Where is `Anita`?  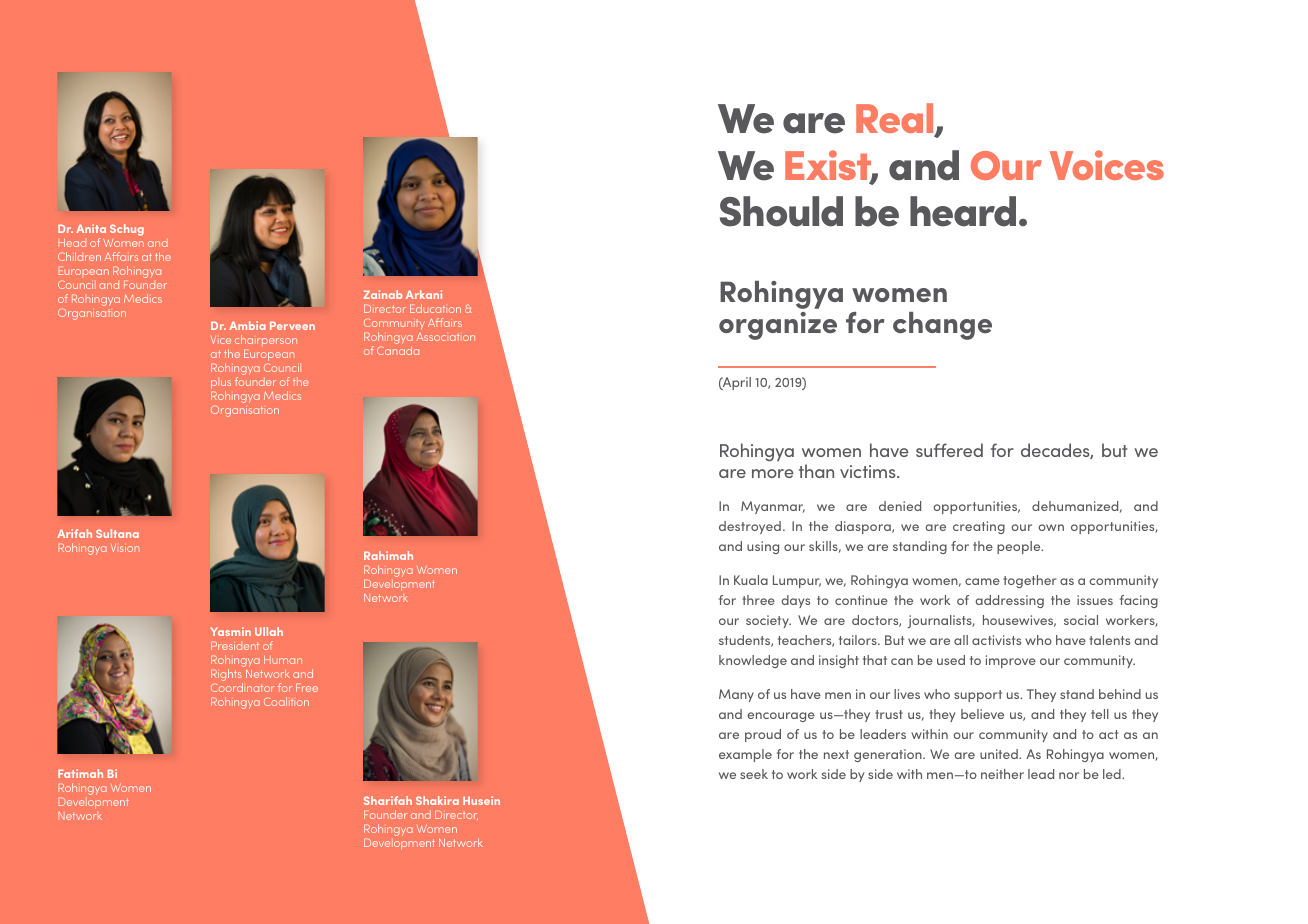 Anita is located at coordinates (91, 228).
